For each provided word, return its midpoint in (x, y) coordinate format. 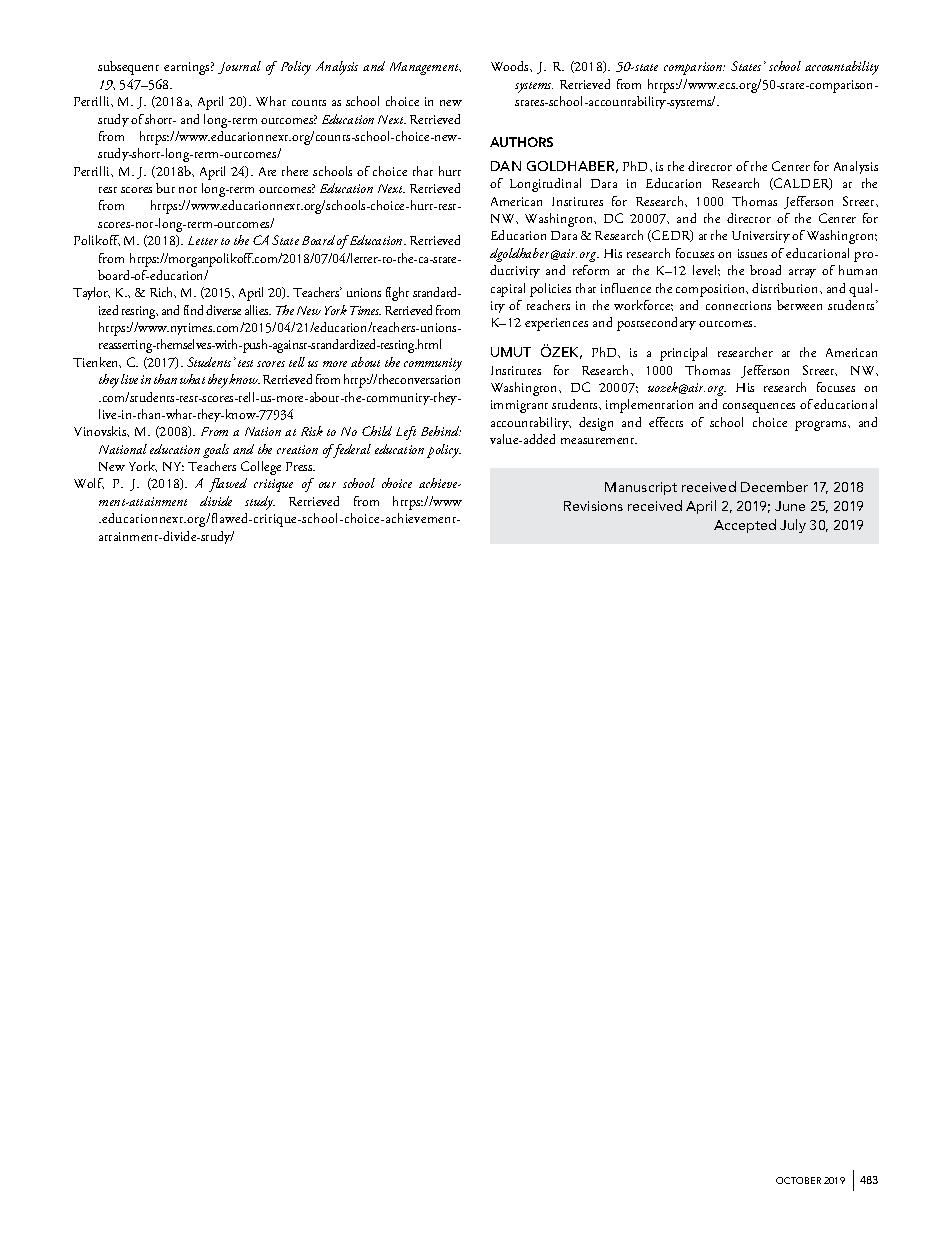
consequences (759, 408)
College (261, 468)
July (793, 526)
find (193, 310)
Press (300, 466)
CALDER (802, 184)
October (798, 1180)
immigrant (519, 406)
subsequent (128, 68)
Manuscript (641, 488)
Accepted (745, 526)
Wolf (89, 483)
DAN (506, 166)
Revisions (593, 506)
